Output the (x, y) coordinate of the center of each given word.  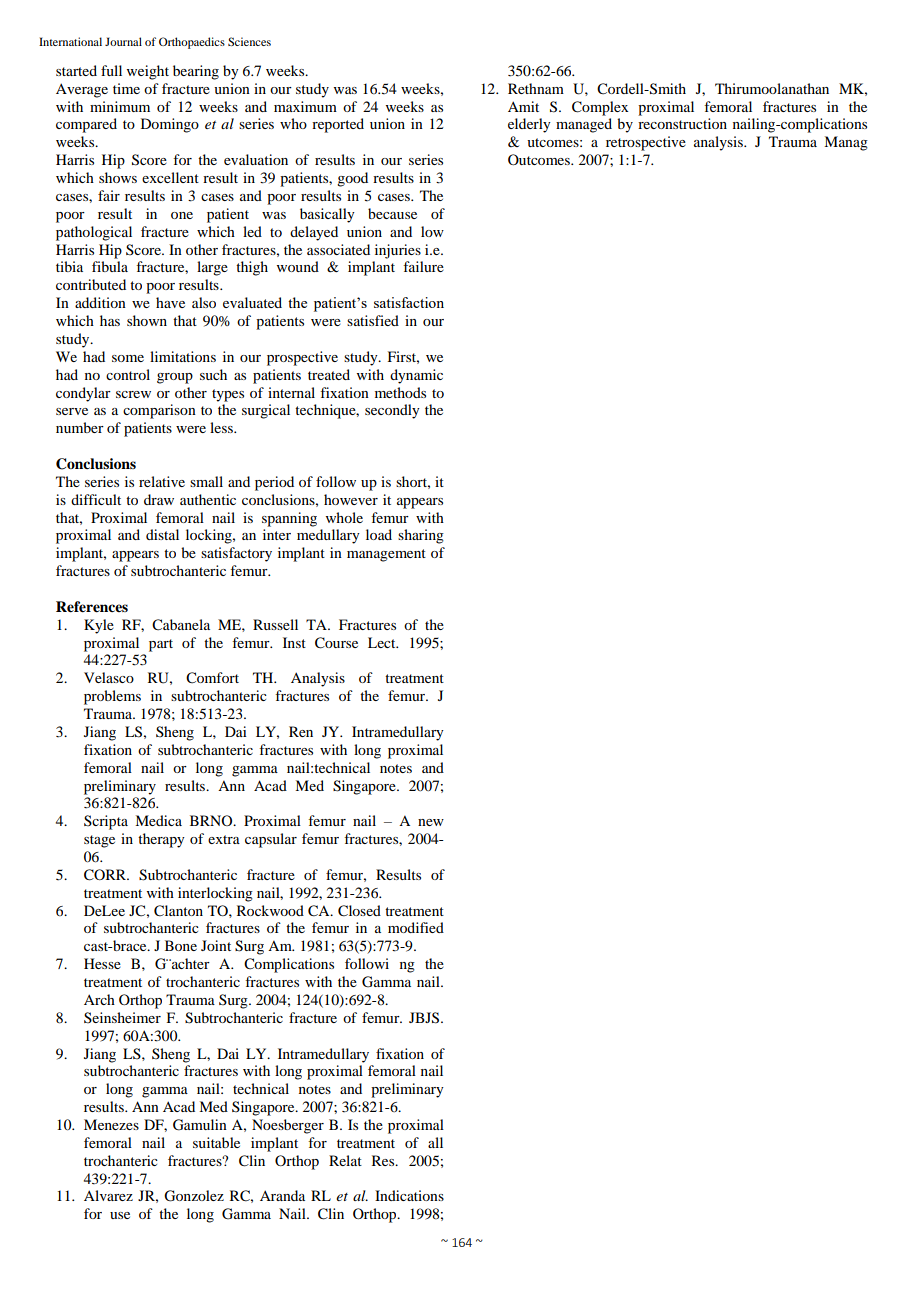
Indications (409, 1195)
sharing (421, 536)
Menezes (111, 1124)
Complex (600, 108)
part (161, 645)
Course (336, 643)
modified (416, 927)
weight (148, 72)
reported (338, 125)
